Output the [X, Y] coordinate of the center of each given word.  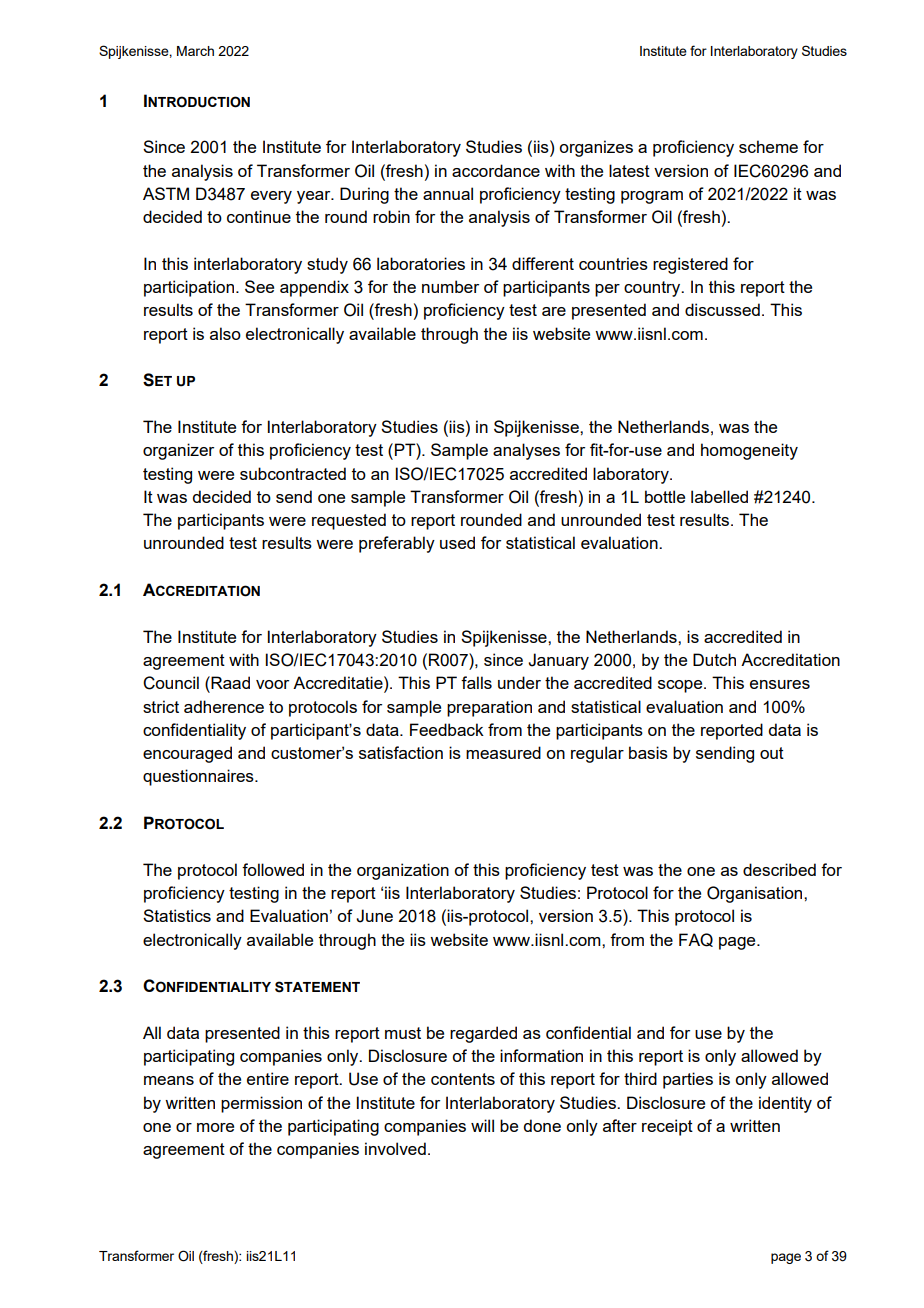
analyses [526, 451]
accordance [496, 170]
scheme [768, 146]
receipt [667, 1127]
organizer [178, 451]
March [195, 51]
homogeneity [749, 451]
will [482, 1125]
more [215, 1127]
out [772, 753]
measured [503, 752]
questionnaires [199, 777]
